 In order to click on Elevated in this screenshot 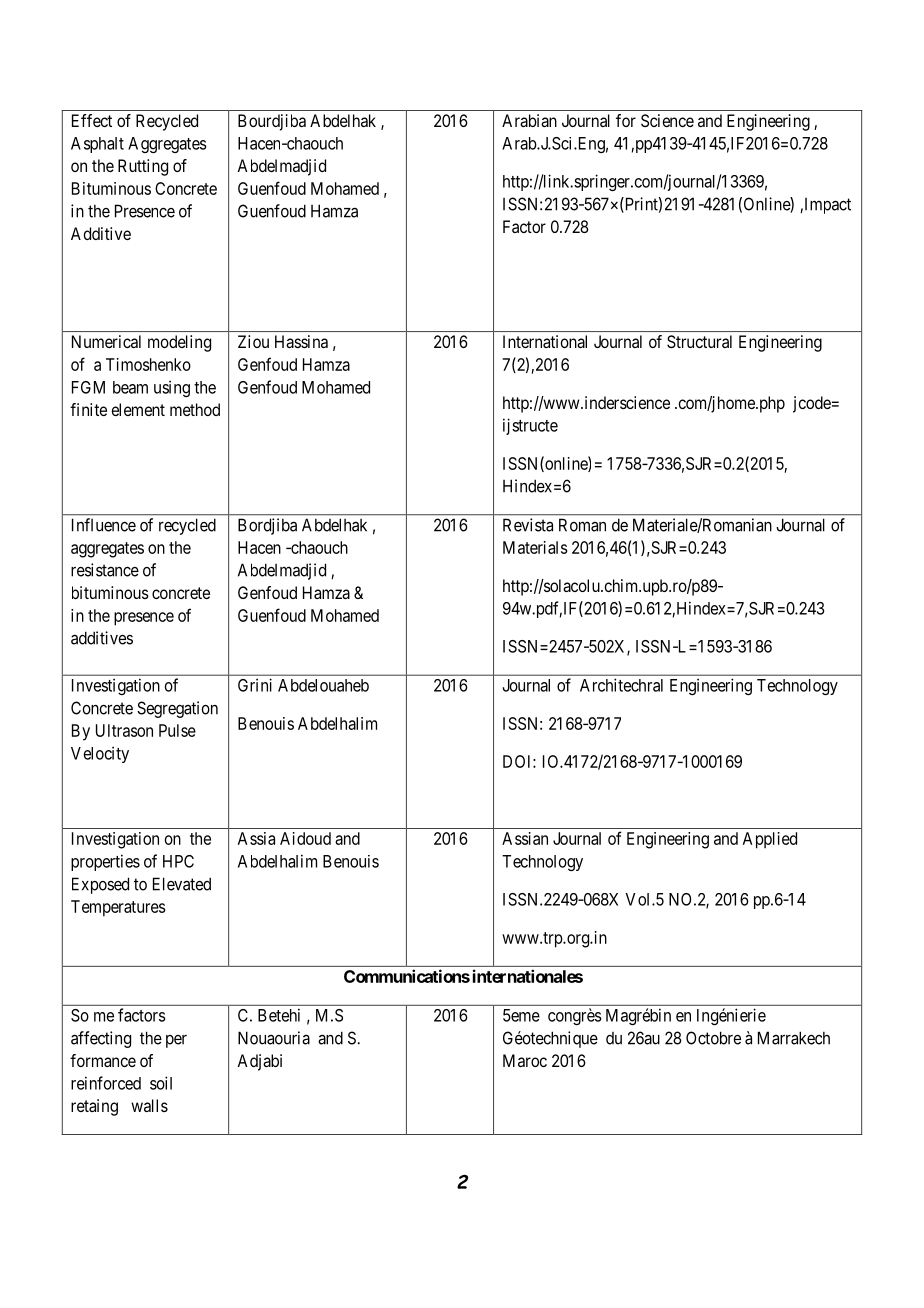, I will do `click(182, 884)`.
